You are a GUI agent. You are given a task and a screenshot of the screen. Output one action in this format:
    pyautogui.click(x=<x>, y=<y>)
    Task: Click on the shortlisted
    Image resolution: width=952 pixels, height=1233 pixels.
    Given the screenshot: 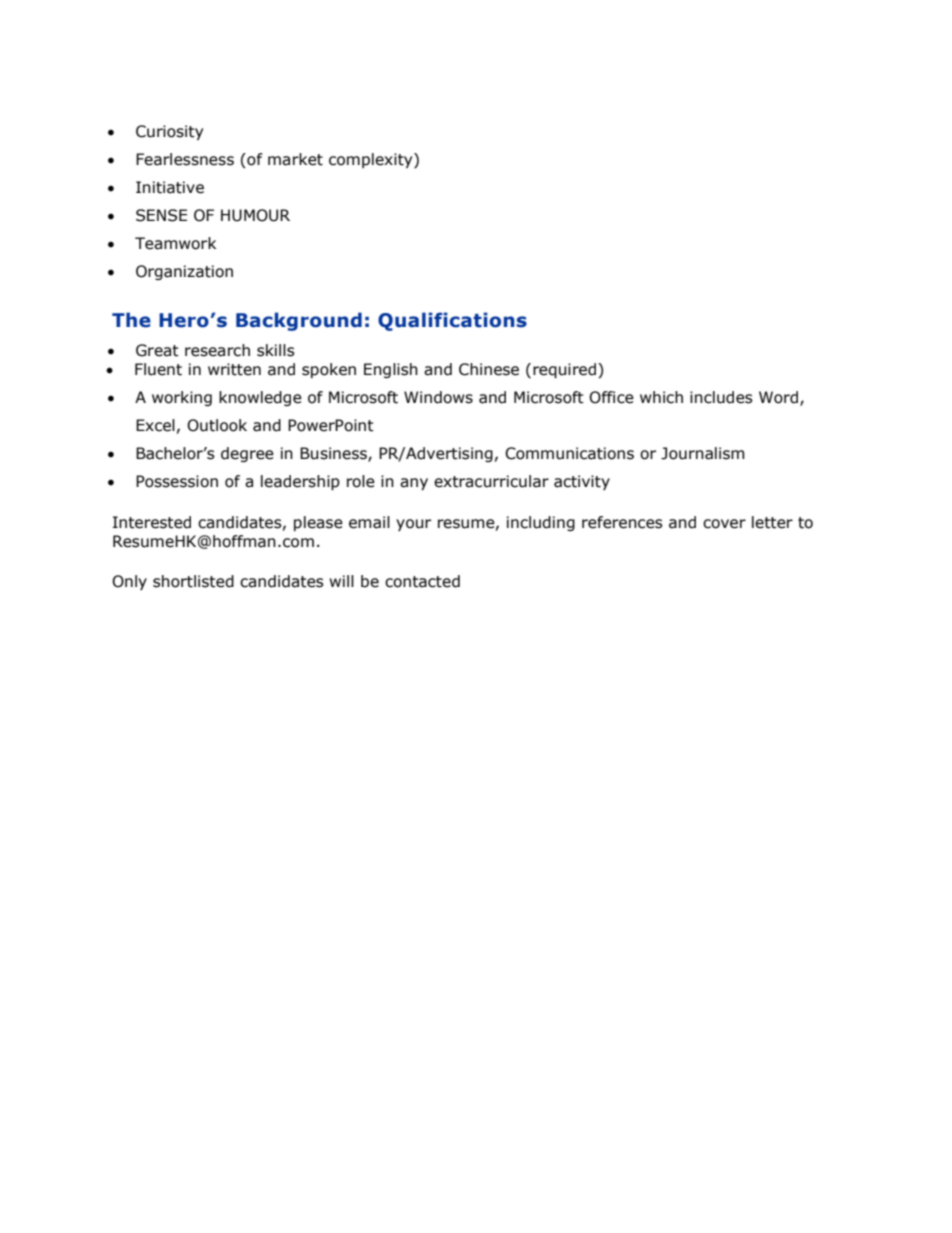 What is the action you would take?
    pyautogui.click(x=193, y=581)
